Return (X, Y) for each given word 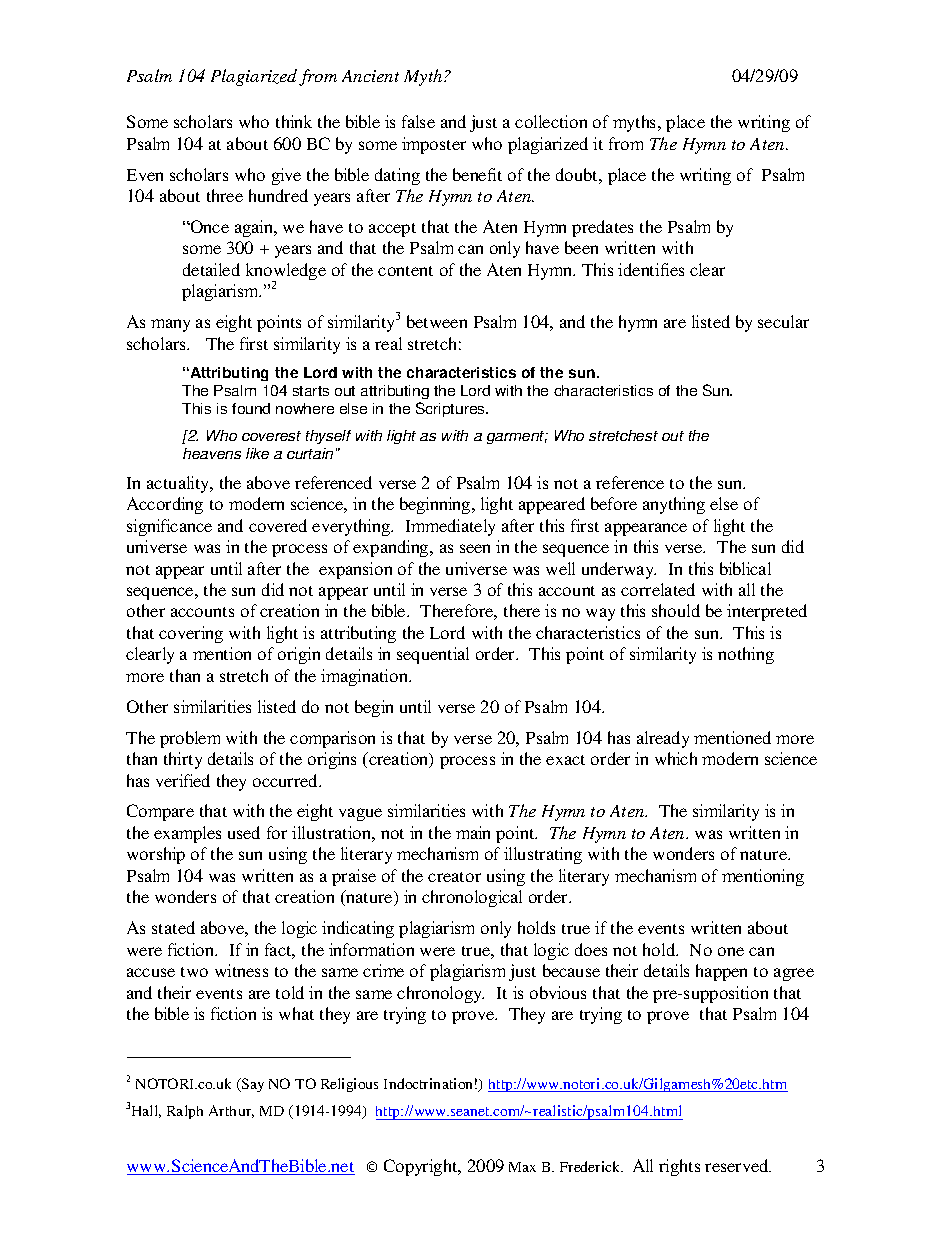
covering (191, 634)
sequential (433, 655)
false (418, 121)
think (294, 121)
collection (551, 121)
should (676, 610)
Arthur (231, 1111)
